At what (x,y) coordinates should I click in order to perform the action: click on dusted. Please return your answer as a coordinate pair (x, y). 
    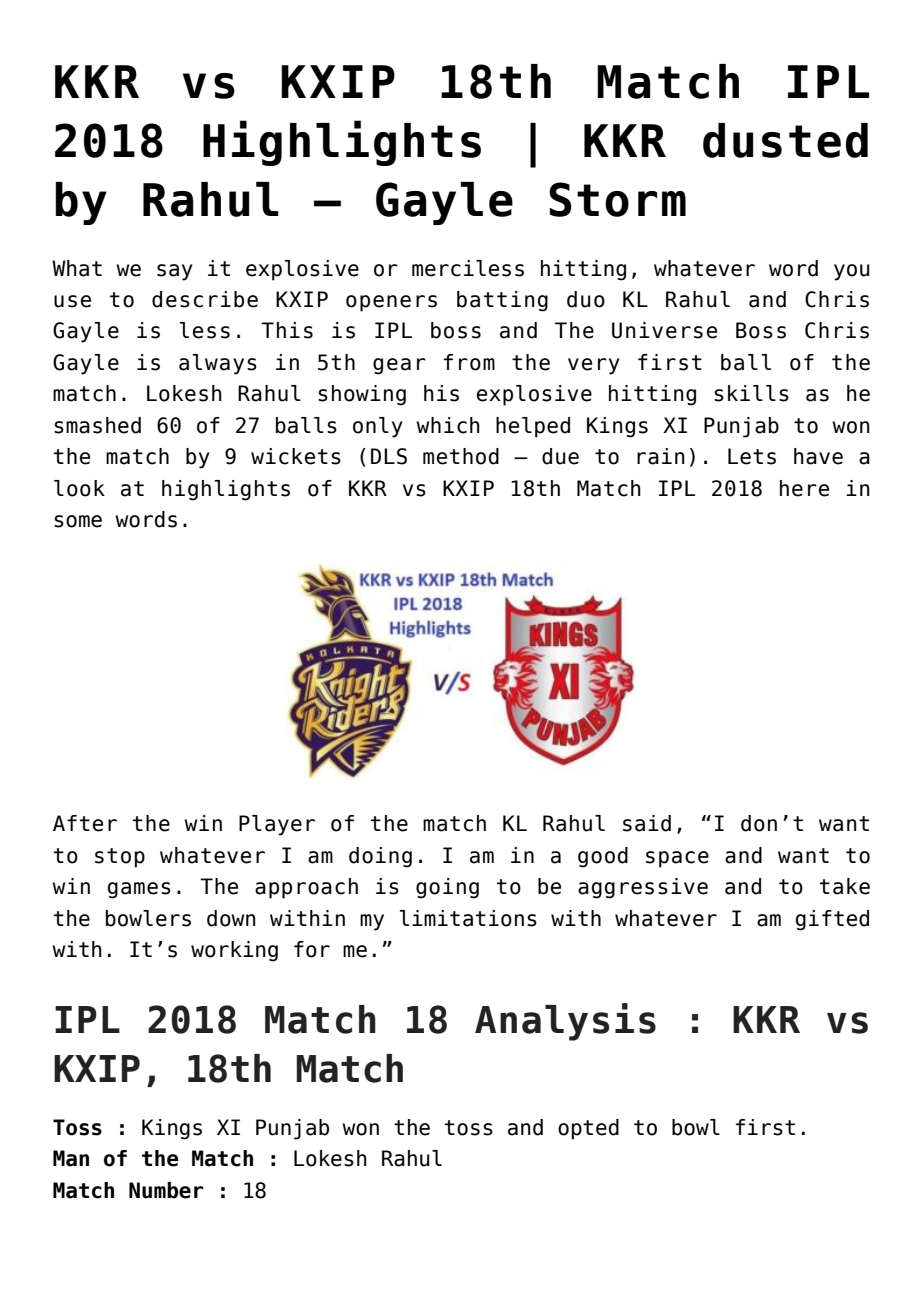
    Looking at the image, I should click on (785, 140).
